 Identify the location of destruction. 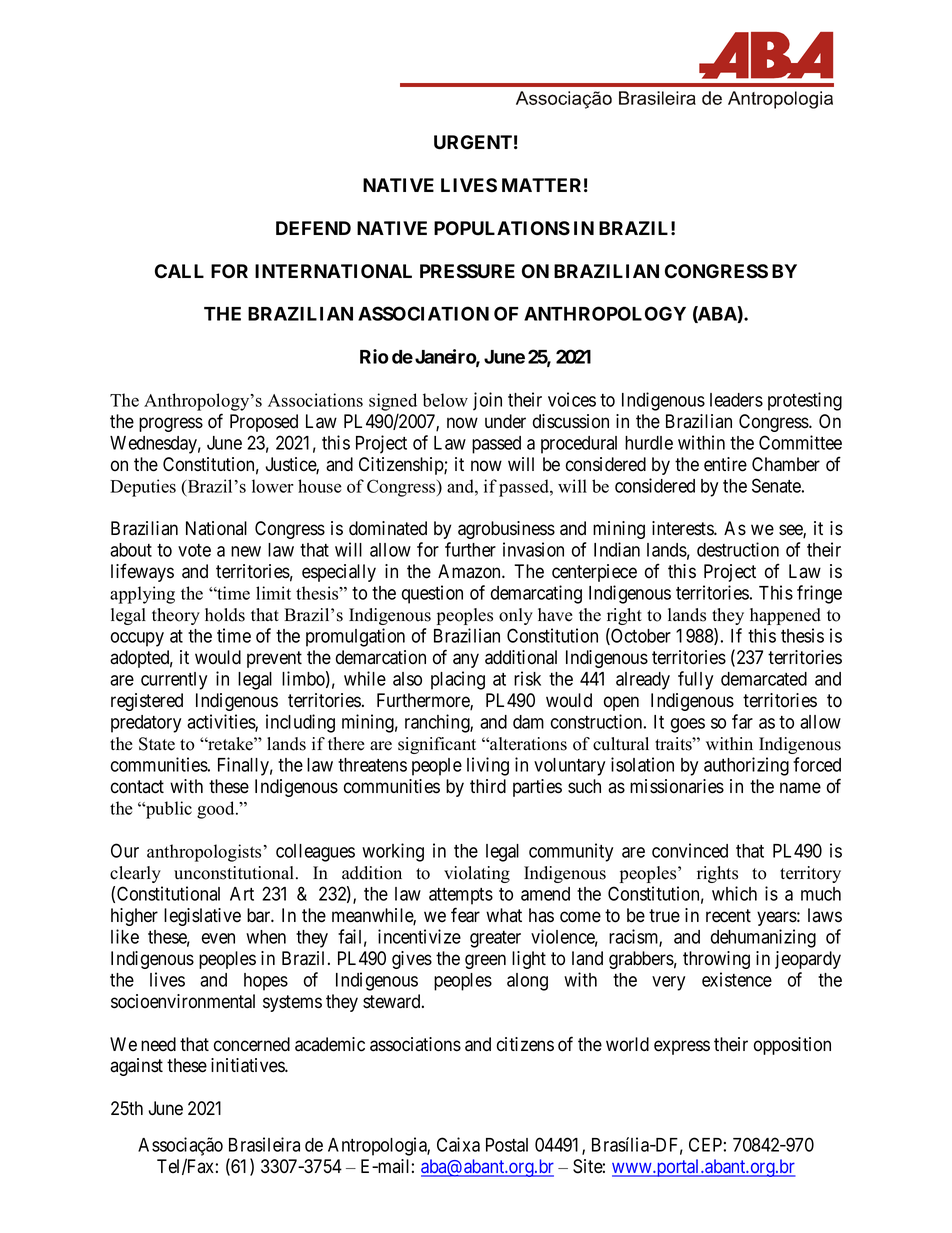
(738, 549).
